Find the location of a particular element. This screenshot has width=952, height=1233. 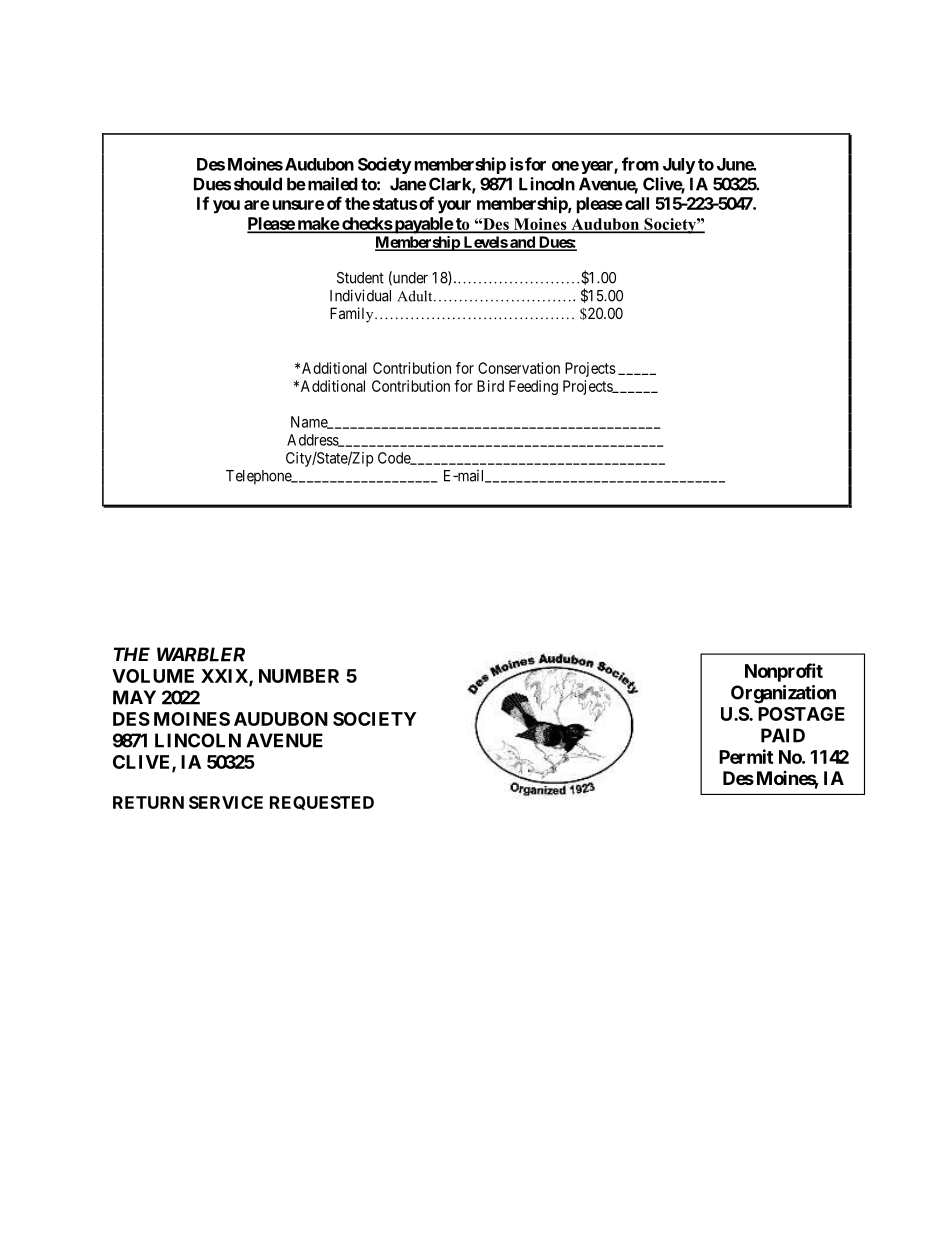

July is located at coordinates (679, 166).
